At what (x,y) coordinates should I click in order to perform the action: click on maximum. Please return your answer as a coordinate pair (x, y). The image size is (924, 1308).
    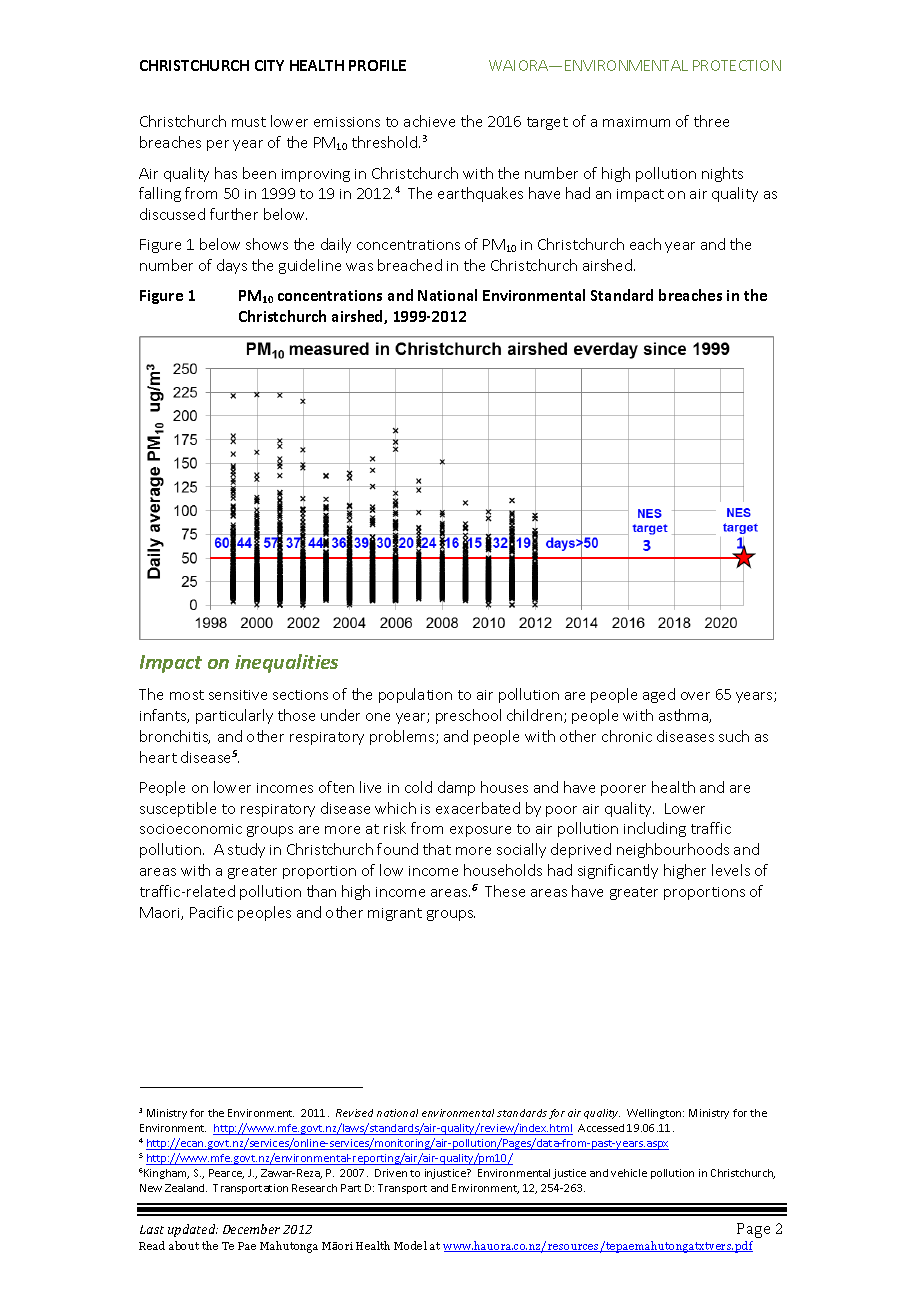
    Looking at the image, I should click on (636, 122).
